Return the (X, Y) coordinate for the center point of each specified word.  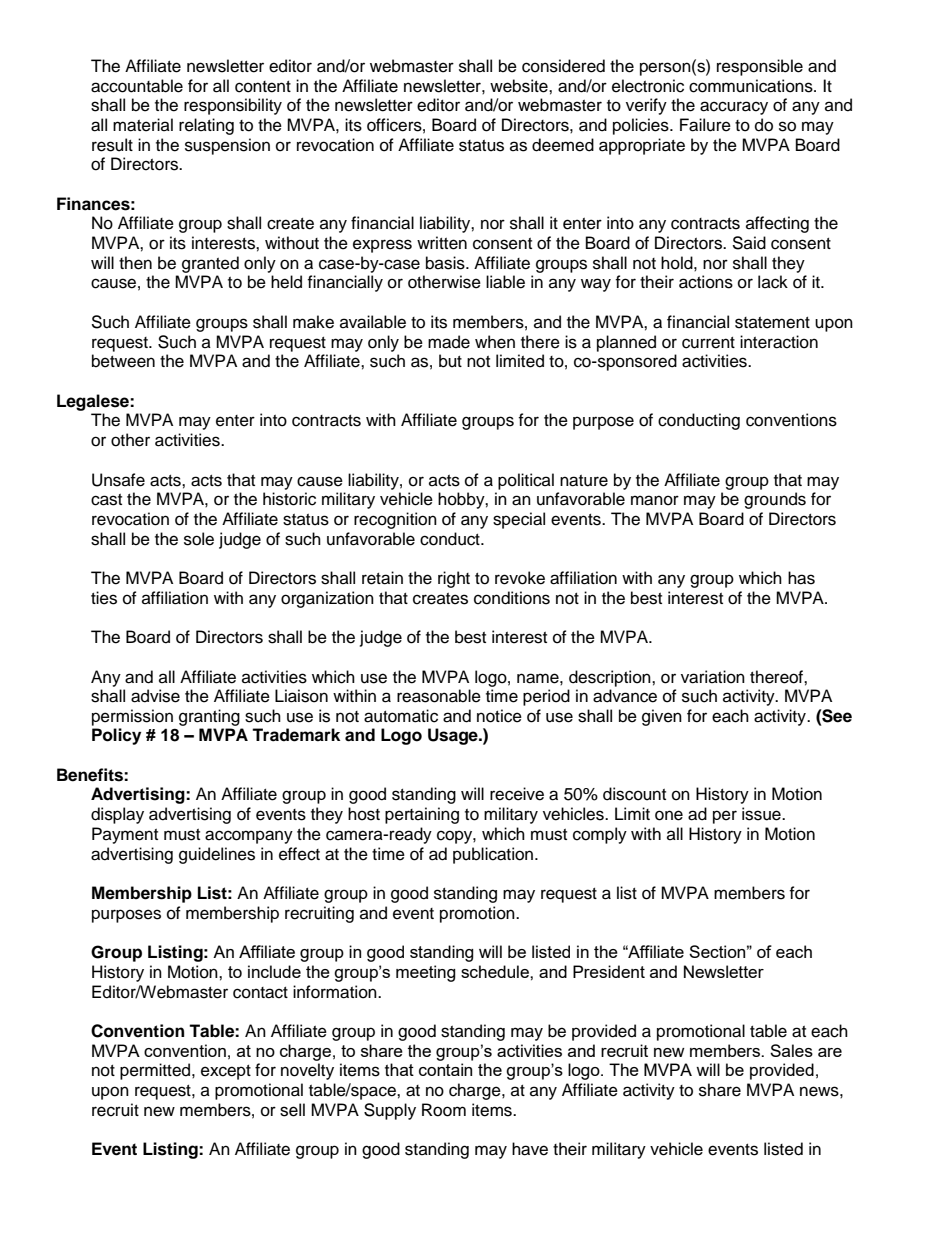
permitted (156, 1071)
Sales (791, 1050)
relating (206, 126)
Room (444, 1110)
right (454, 579)
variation (713, 677)
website (520, 86)
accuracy (734, 108)
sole (199, 539)
